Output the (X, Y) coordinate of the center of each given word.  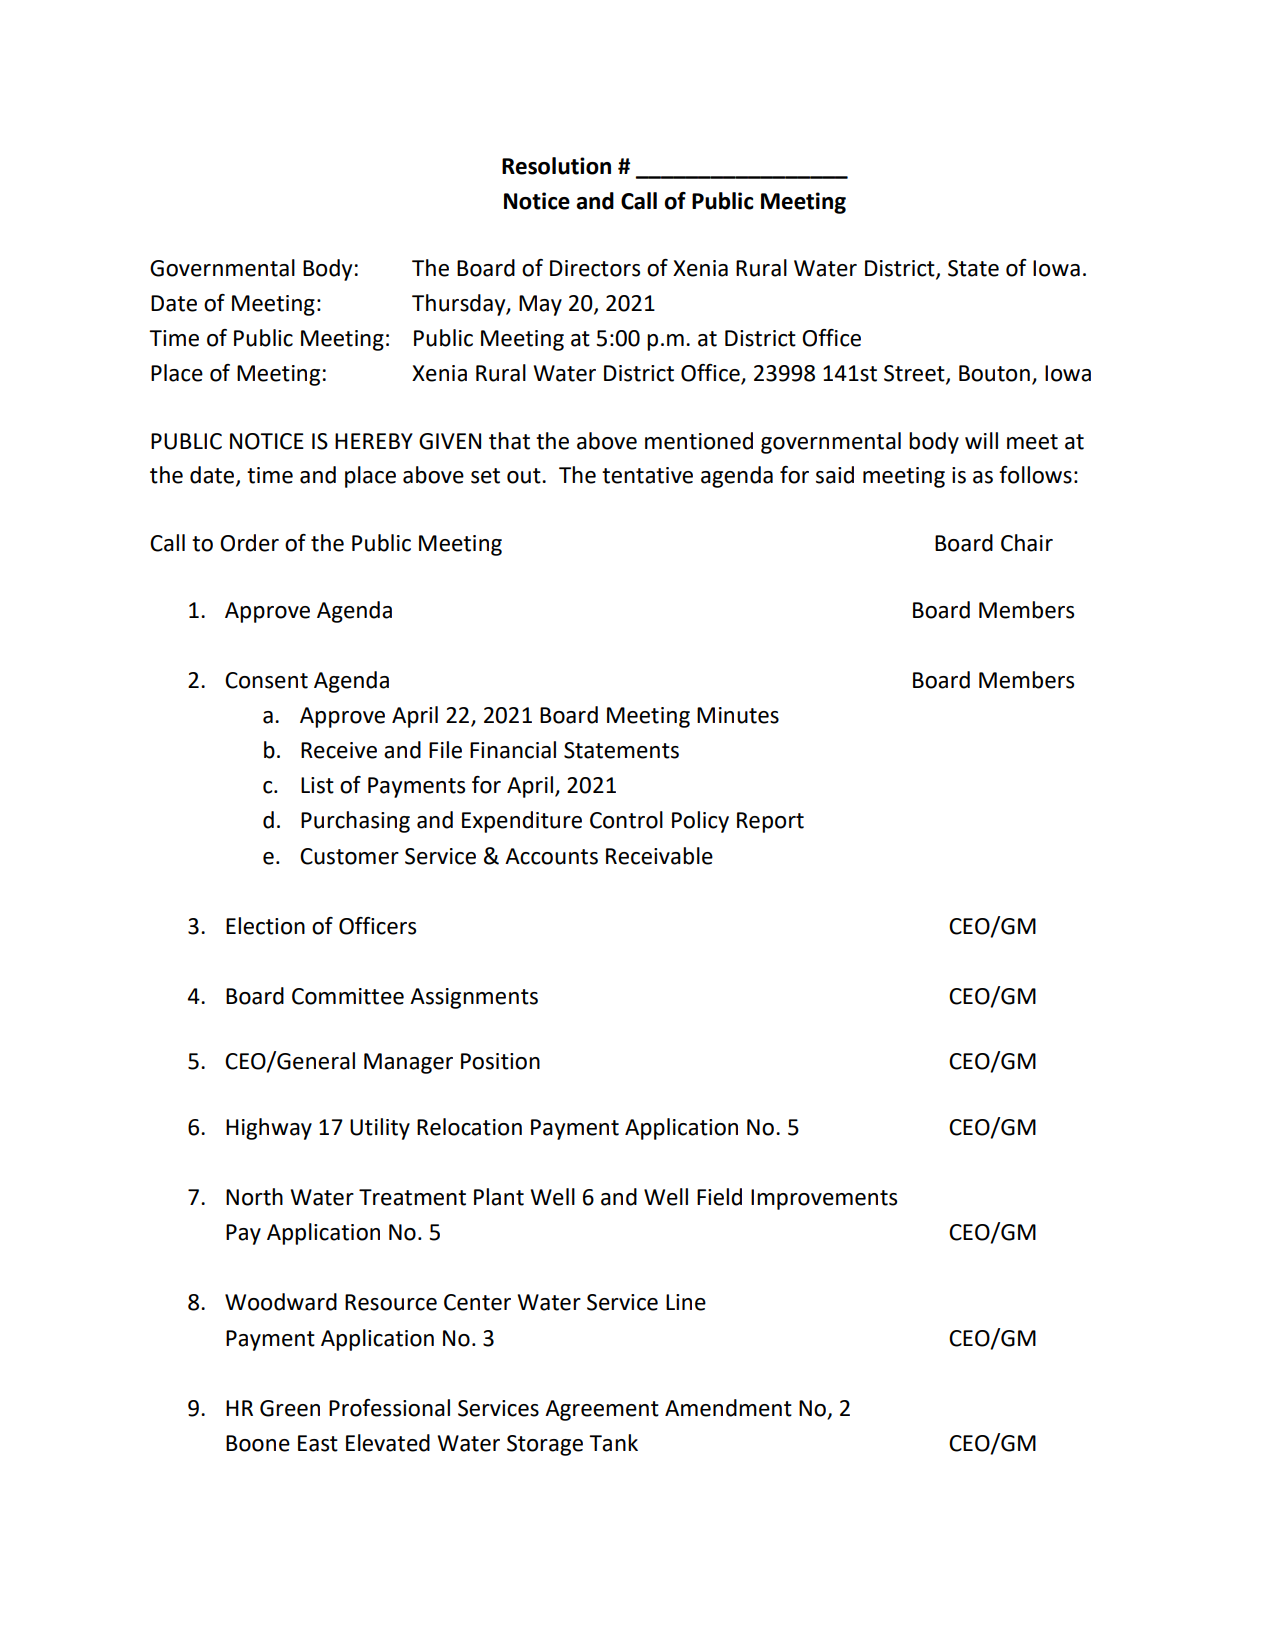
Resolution (556, 166)
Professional (389, 1408)
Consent (266, 680)
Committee (348, 996)
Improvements (824, 1199)
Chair (1027, 543)
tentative (647, 475)
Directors (595, 268)
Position (500, 1061)
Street (915, 374)
